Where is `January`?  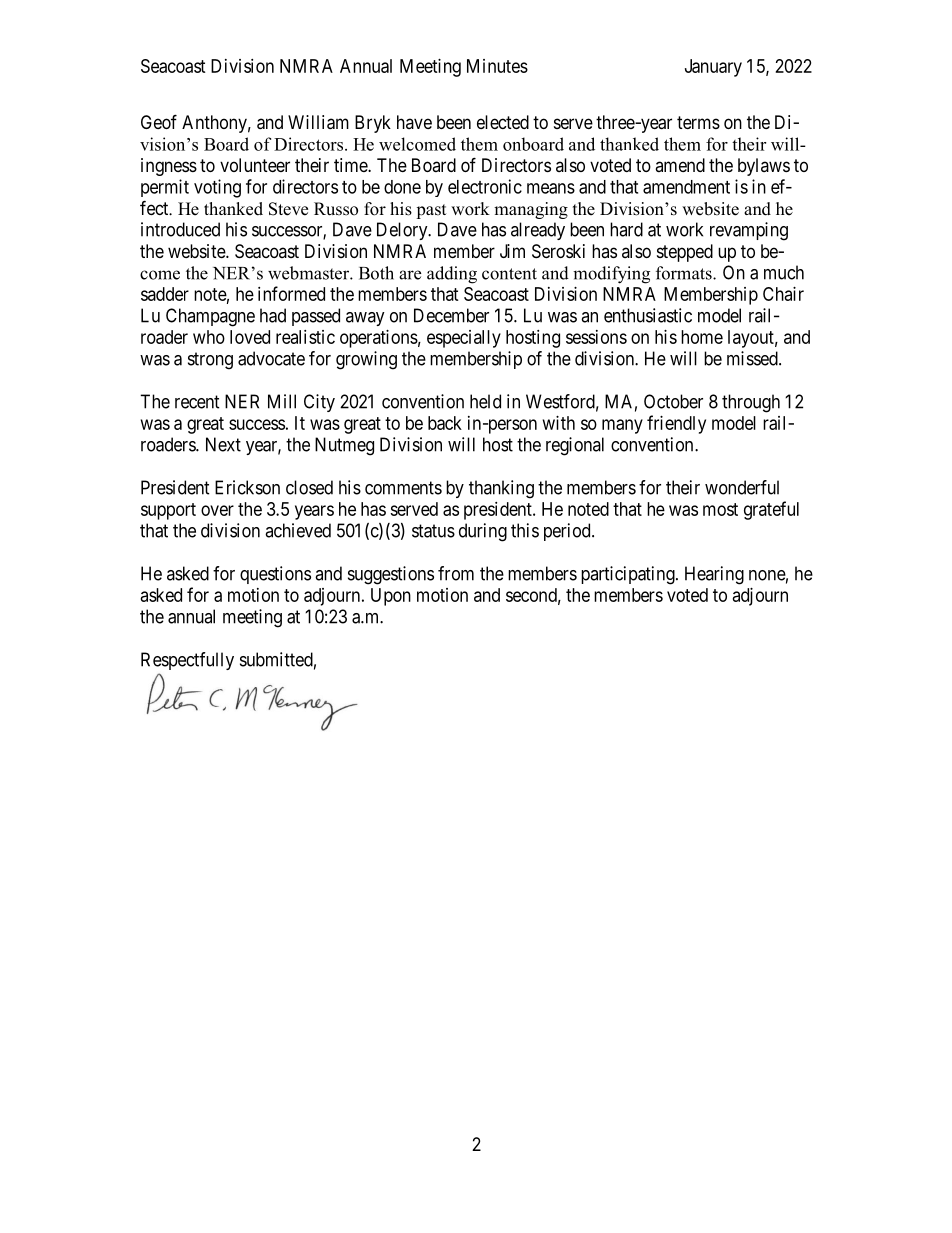
January is located at coordinates (713, 68).
